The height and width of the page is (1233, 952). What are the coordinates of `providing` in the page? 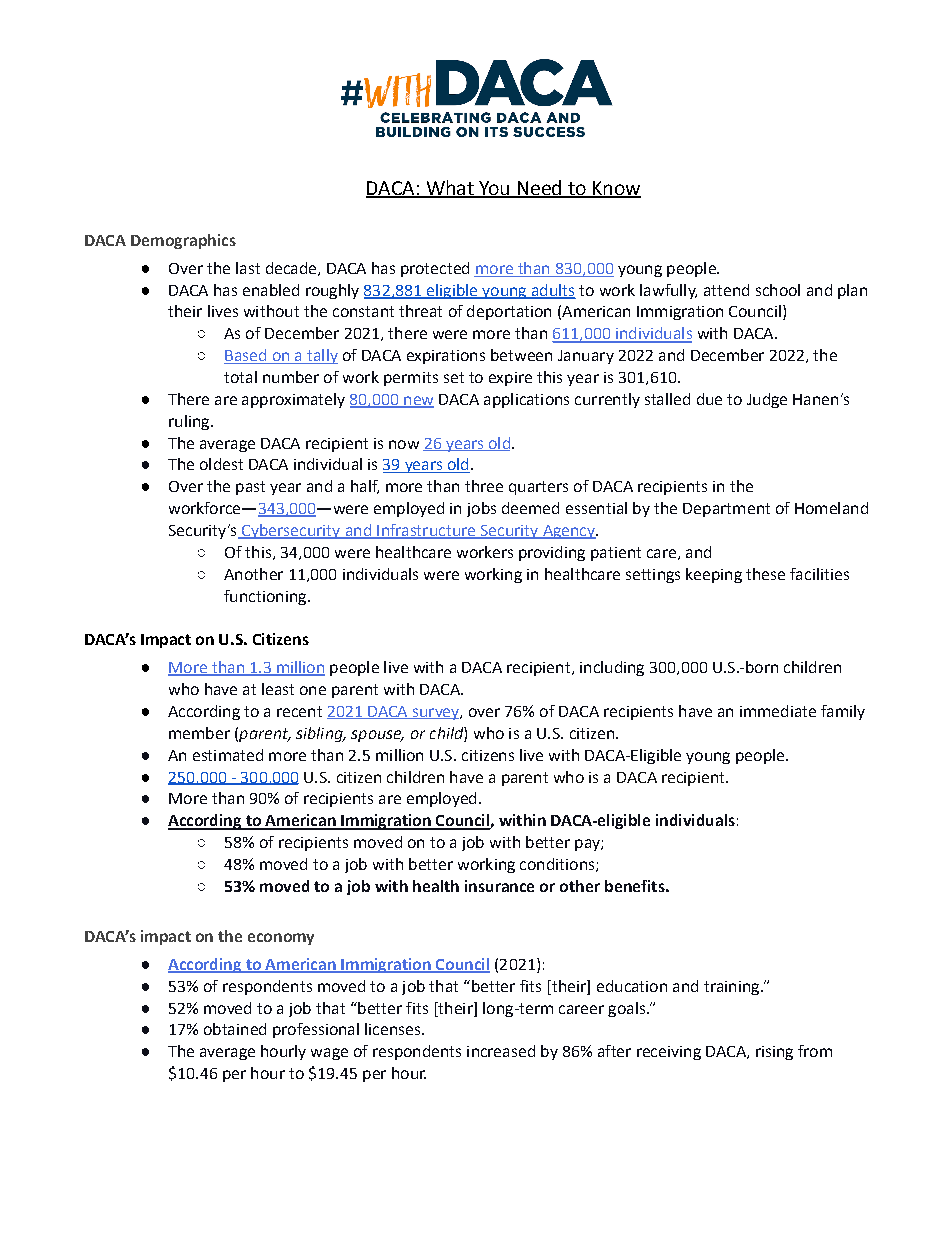 It's located at (552, 553).
